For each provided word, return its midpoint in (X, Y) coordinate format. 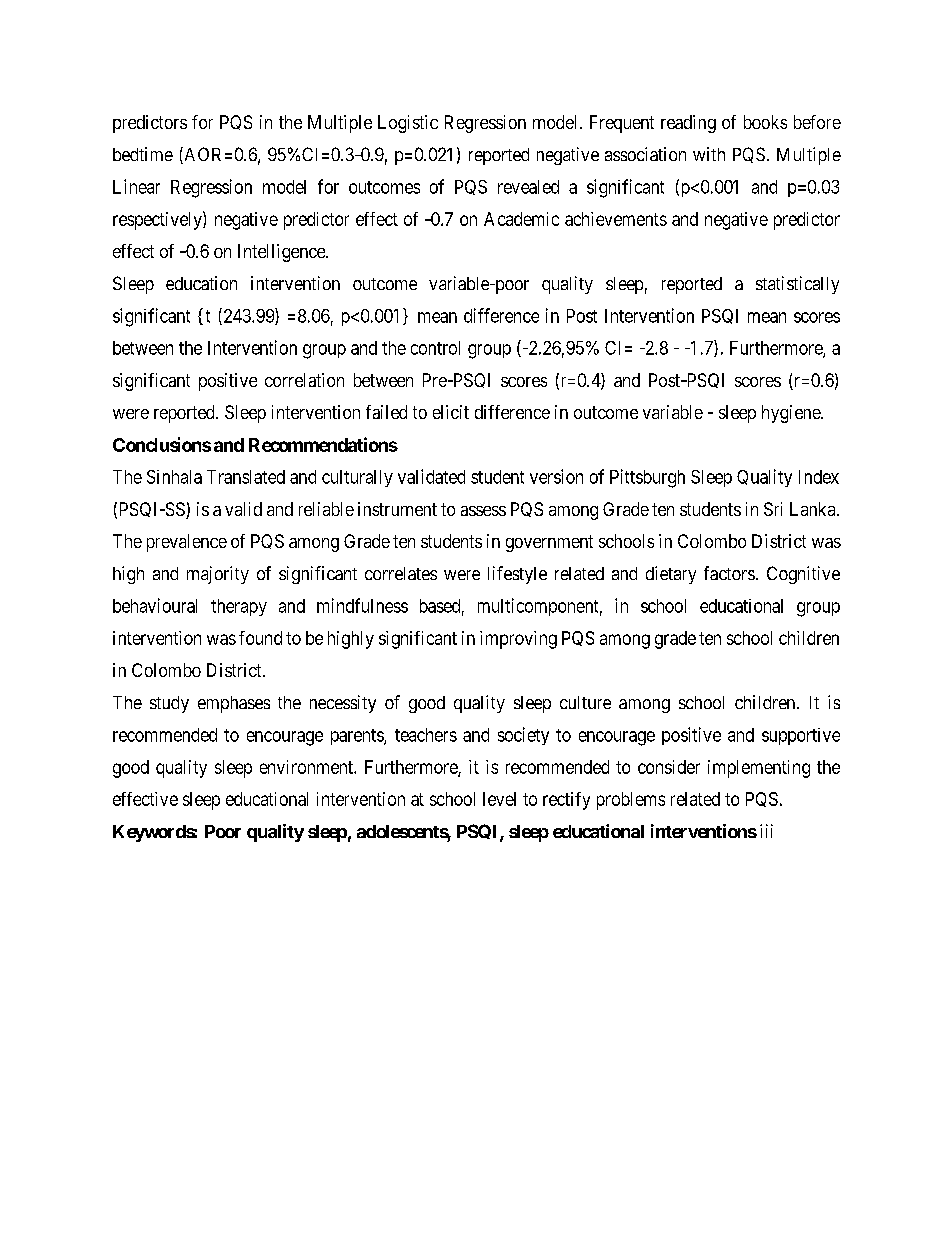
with (709, 154)
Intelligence (282, 253)
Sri (773, 509)
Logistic (408, 124)
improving (518, 640)
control (435, 348)
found (260, 638)
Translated (246, 477)
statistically (797, 285)
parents (358, 737)
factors (729, 573)
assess (483, 511)
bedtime (143, 154)
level (499, 799)
